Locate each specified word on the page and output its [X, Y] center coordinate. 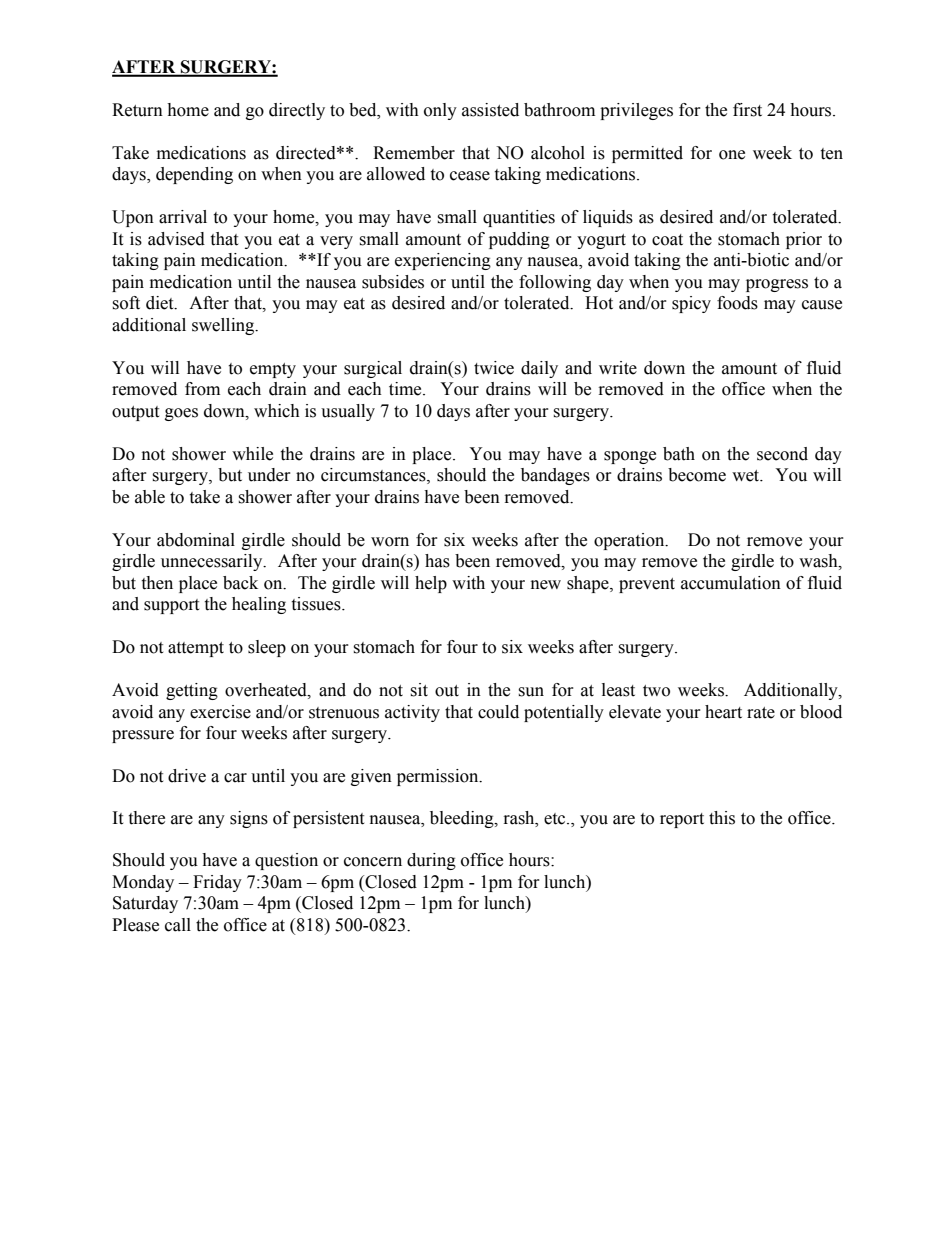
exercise [220, 712]
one [732, 155]
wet [747, 476]
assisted [490, 110]
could [498, 712]
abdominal [196, 540]
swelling [224, 326]
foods [737, 303]
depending [194, 175]
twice [494, 368]
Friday [217, 883]
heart [723, 712]
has [437, 561]
